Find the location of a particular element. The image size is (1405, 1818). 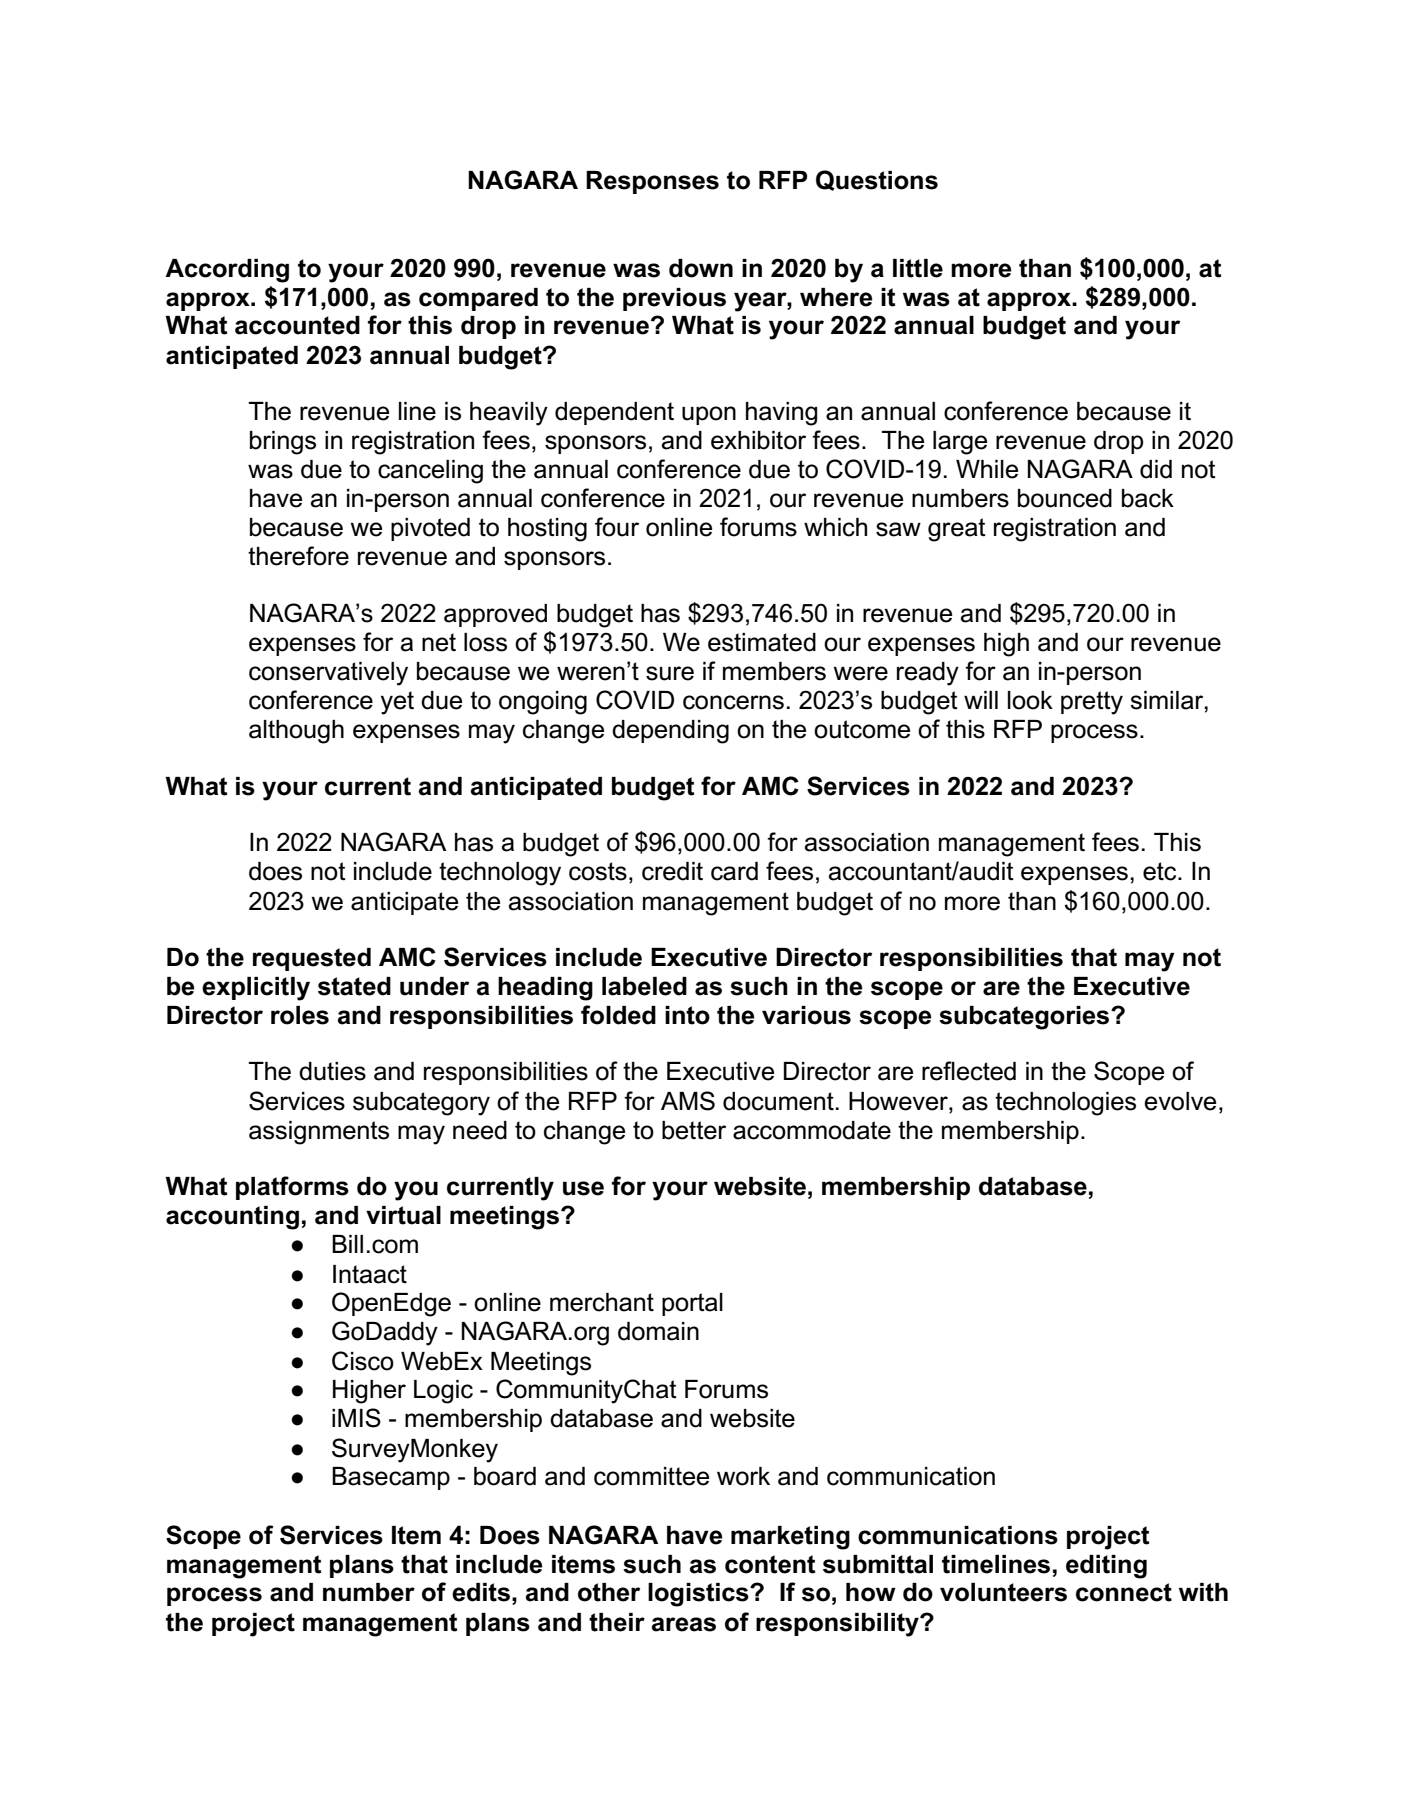

etc is located at coordinates (1161, 871).
